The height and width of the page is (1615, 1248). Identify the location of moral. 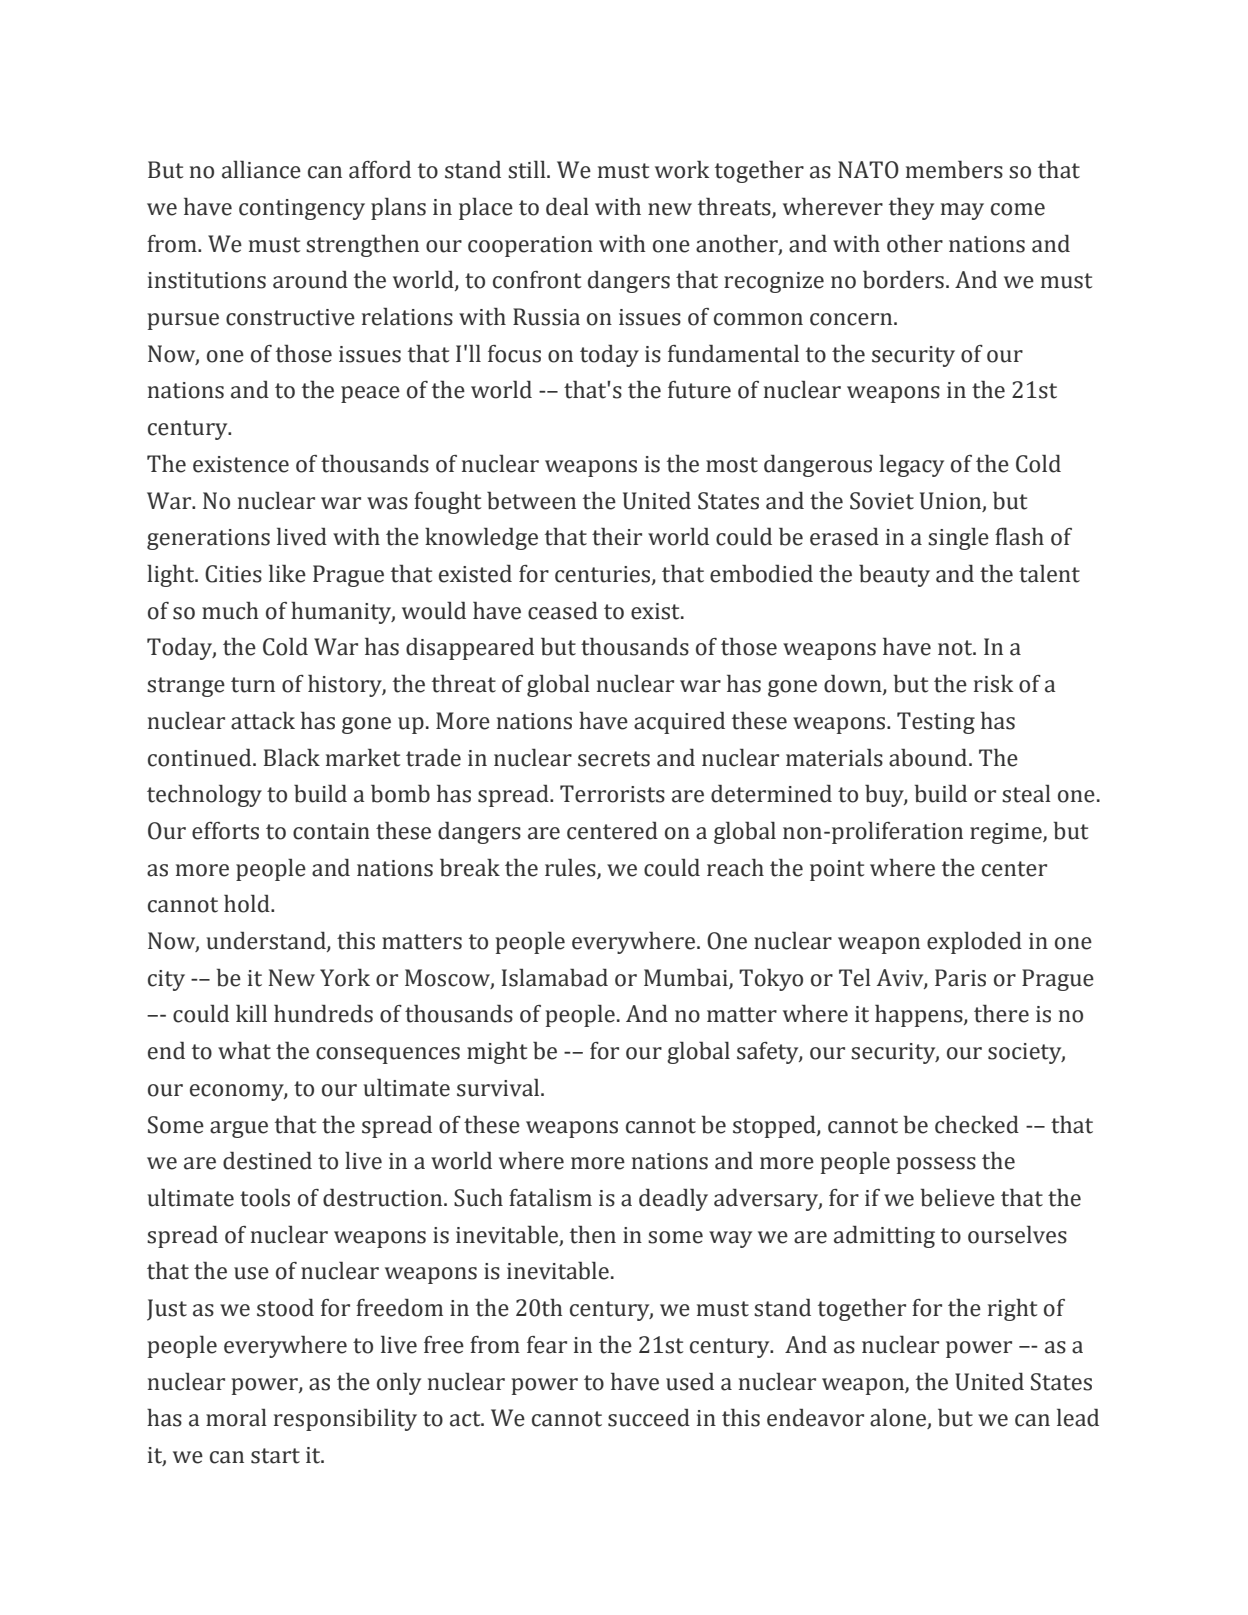
(236, 1418).
